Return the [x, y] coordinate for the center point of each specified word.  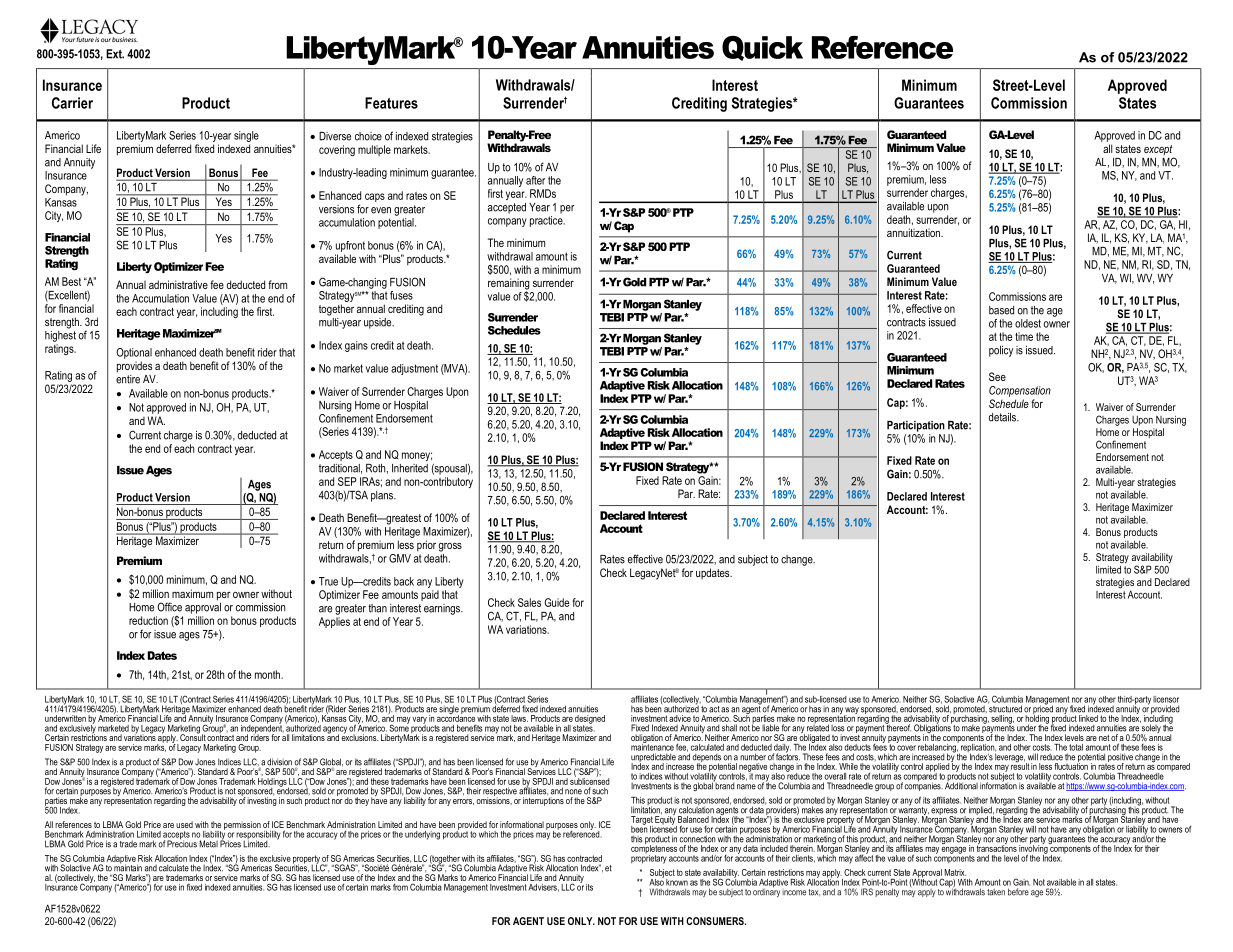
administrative [178, 284]
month [268, 674]
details [1004, 417]
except [1159, 151]
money [417, 456]
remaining [509, 285]
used [184, 824]
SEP [347, 481]
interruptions [543, 800]
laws [519, 718]
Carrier [72, 103]
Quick [762, 48]
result [1020, 765]
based [1001, 310]
